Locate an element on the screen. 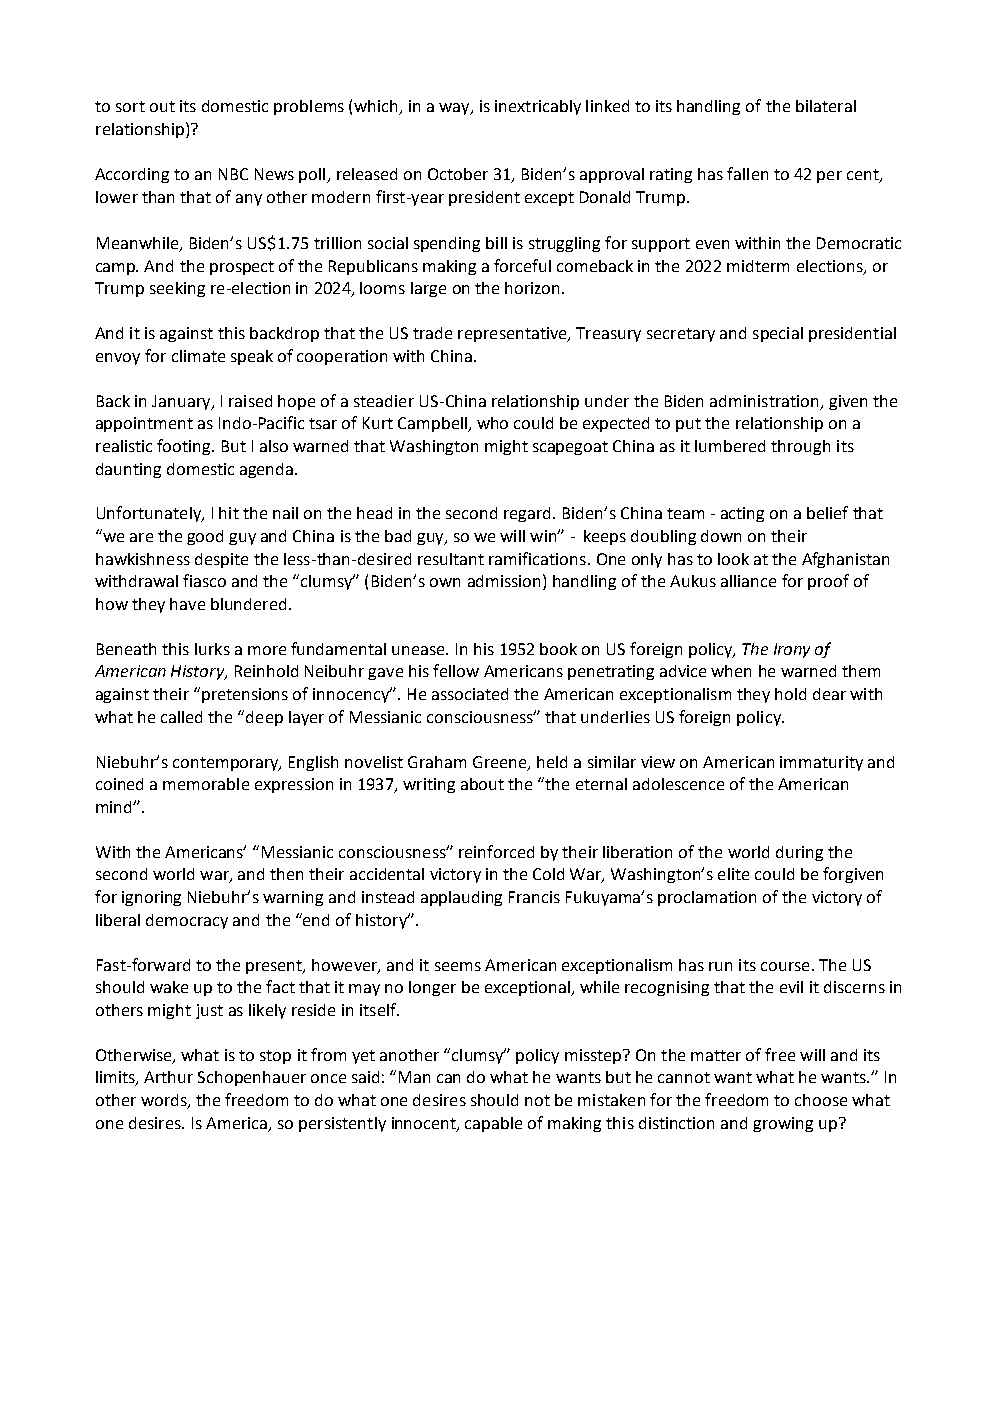  NBC is located at coordinates (233, 174).
